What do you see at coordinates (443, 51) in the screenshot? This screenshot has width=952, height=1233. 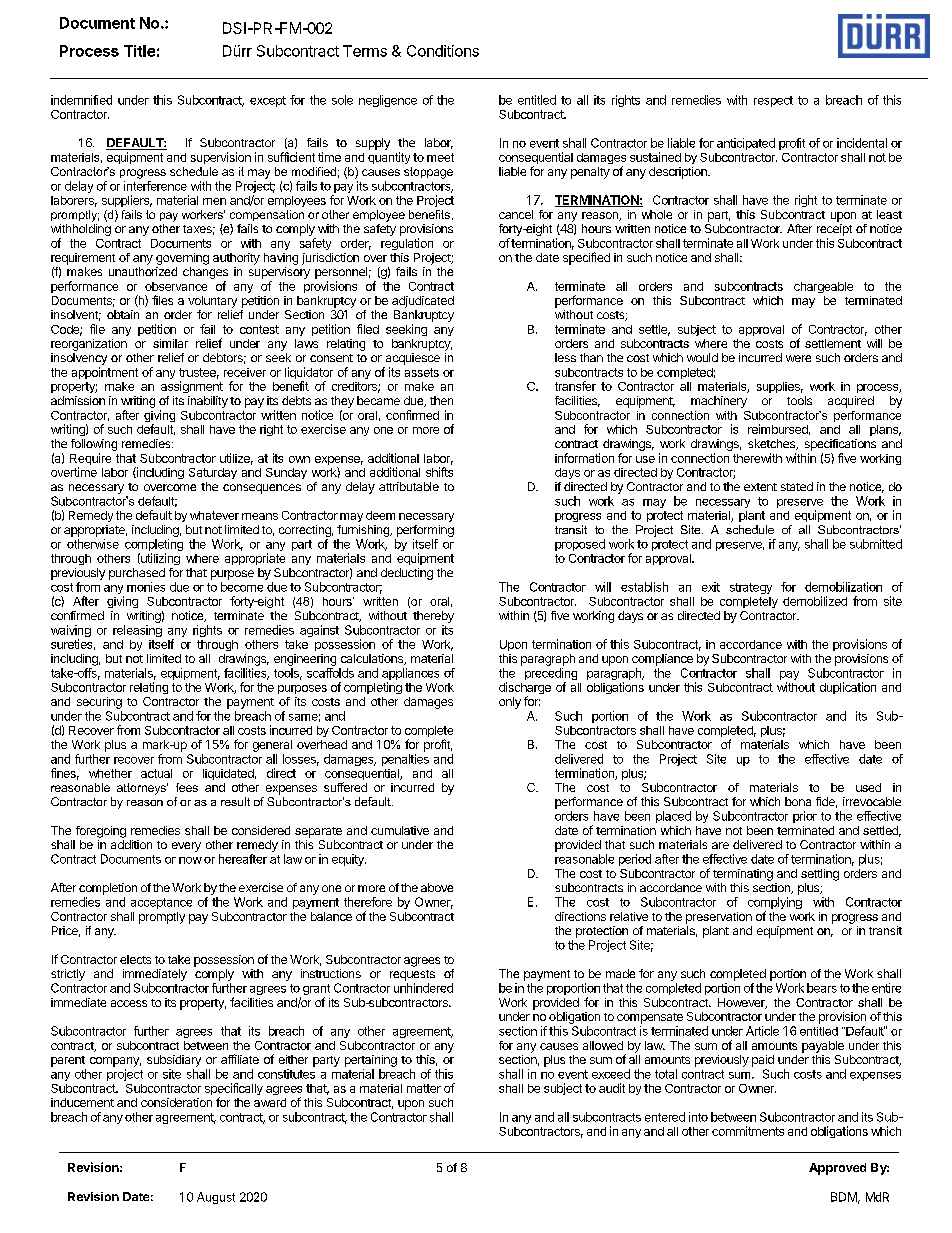 I see `Conditions` at bounding box center [443, 51].
